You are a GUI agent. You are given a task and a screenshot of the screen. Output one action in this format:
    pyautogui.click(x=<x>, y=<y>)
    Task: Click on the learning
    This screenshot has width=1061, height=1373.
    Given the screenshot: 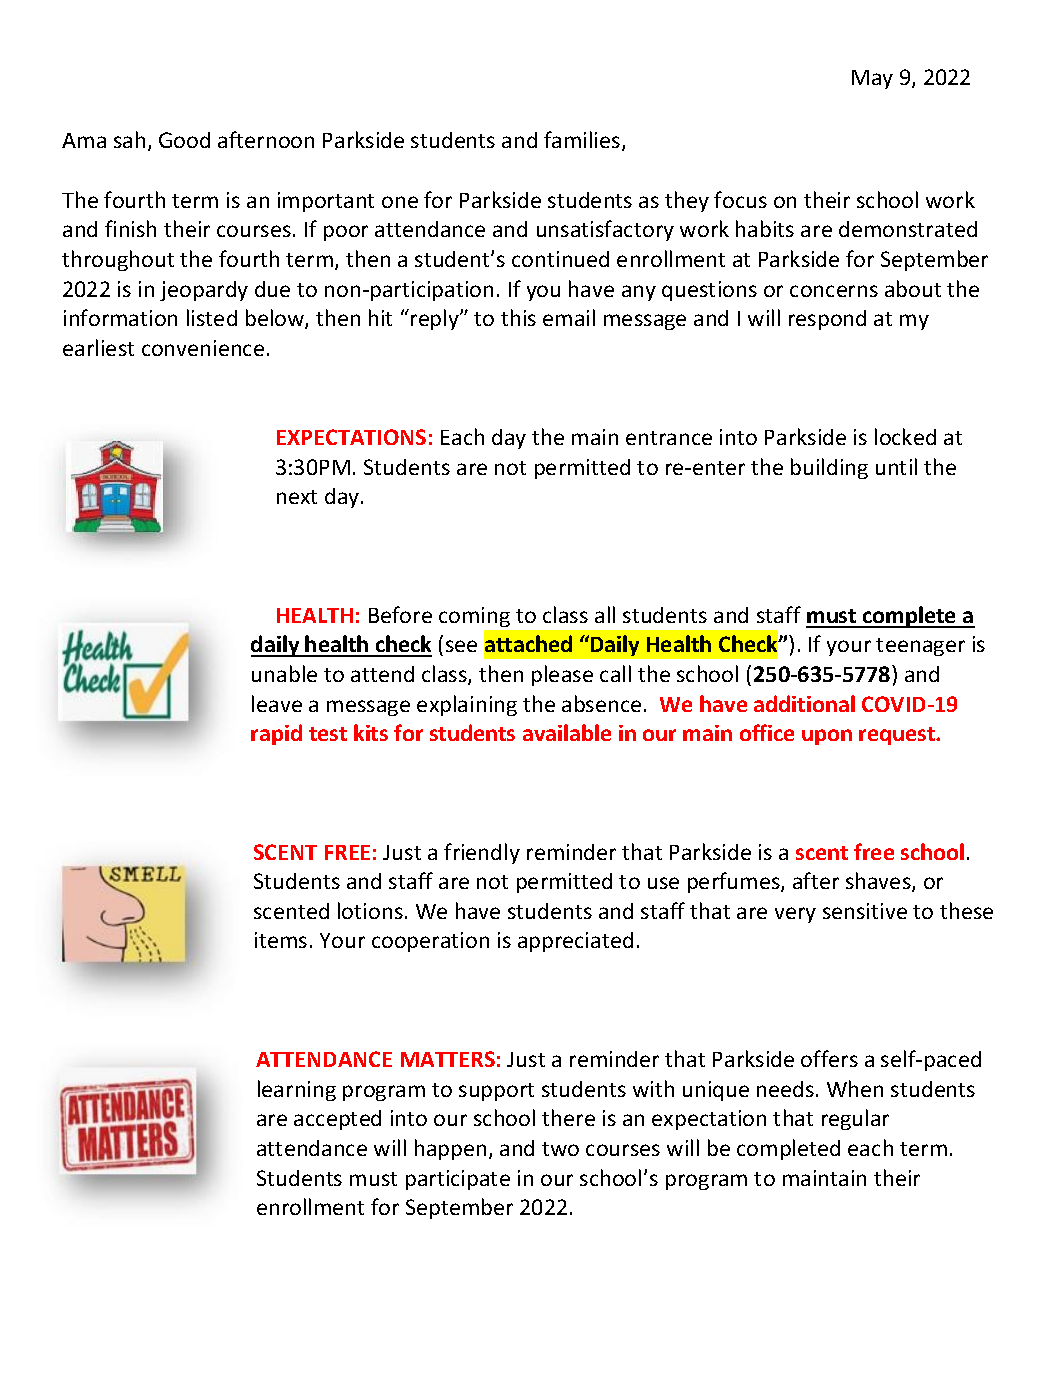 What is the action you would take?
    pyautogui.click(x=297, y=1090)
